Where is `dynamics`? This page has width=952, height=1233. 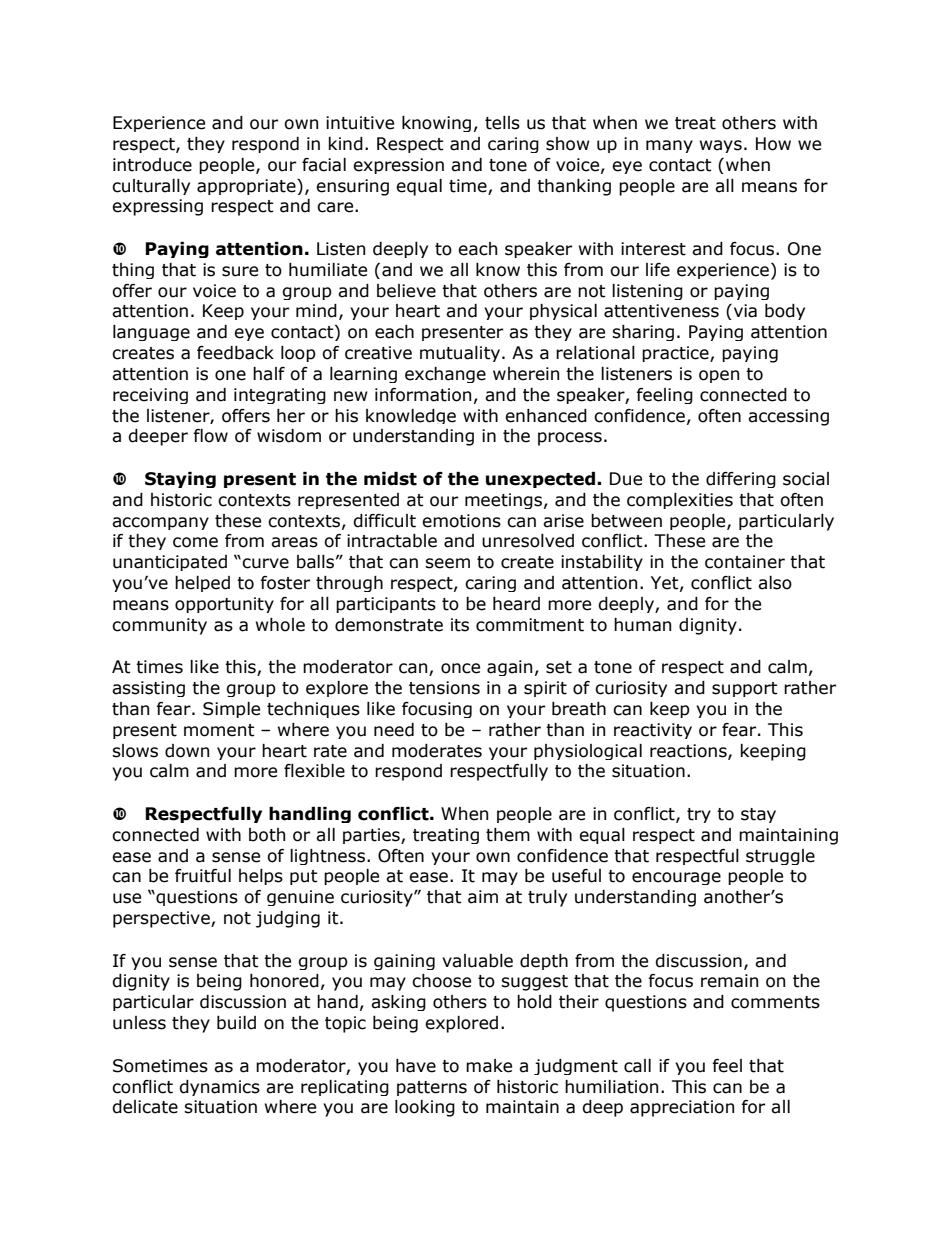
dynamics is located at coordinates (219, 1088).
